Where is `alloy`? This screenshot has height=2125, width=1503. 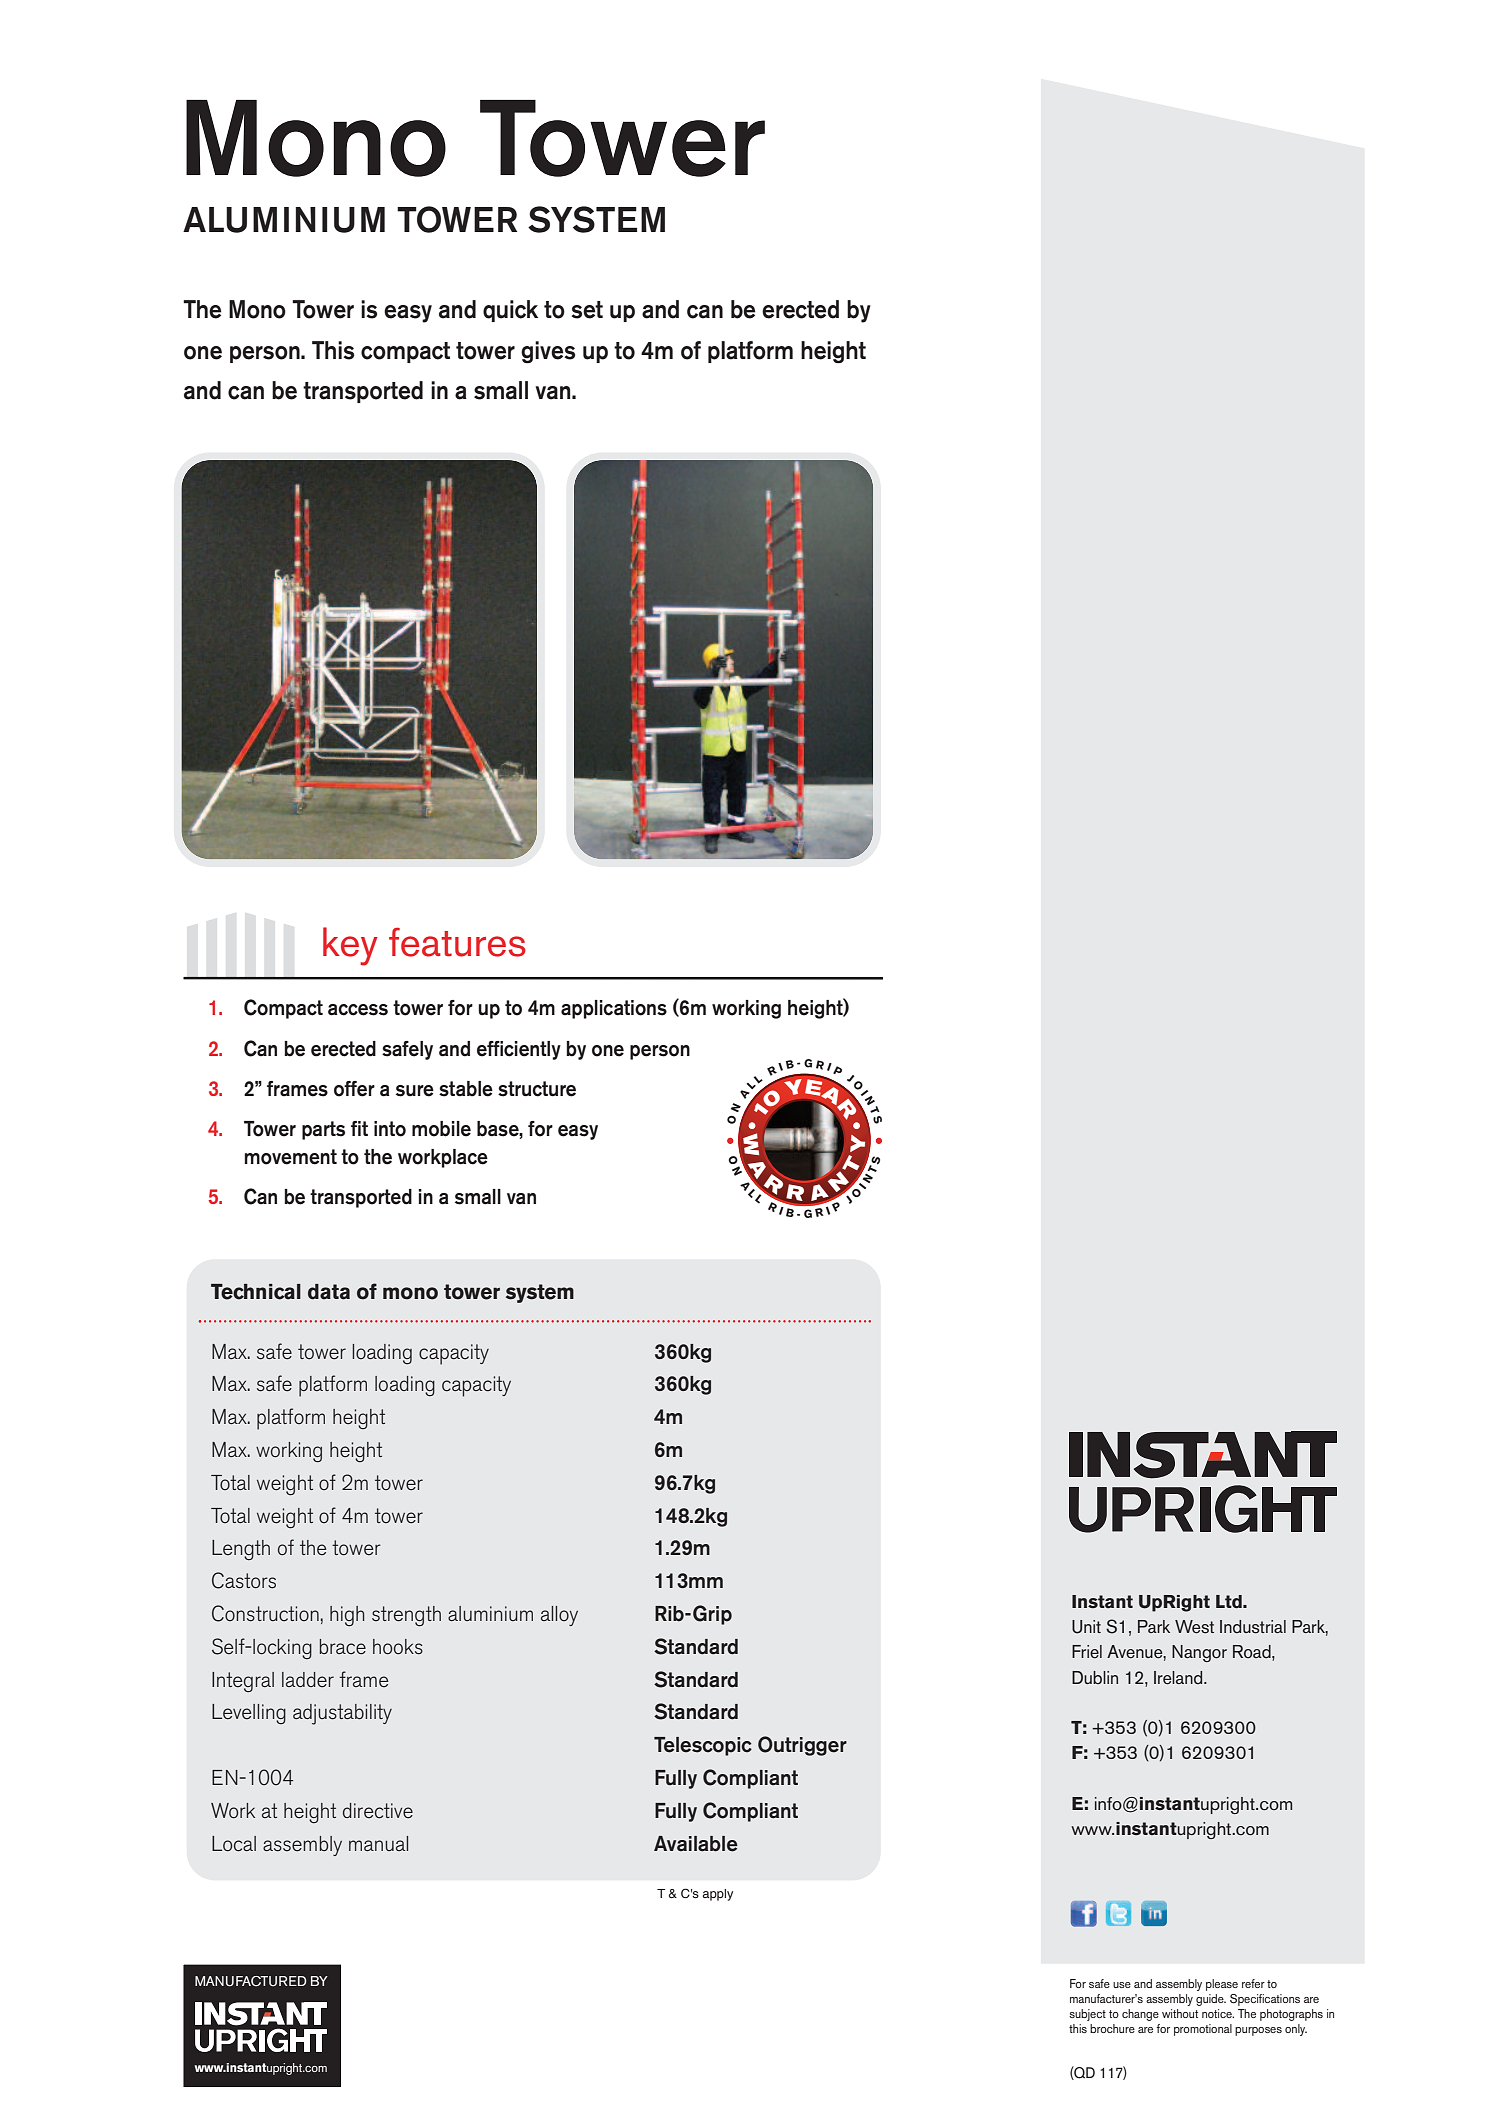 alloy is located at coordinates (559, 1616).
